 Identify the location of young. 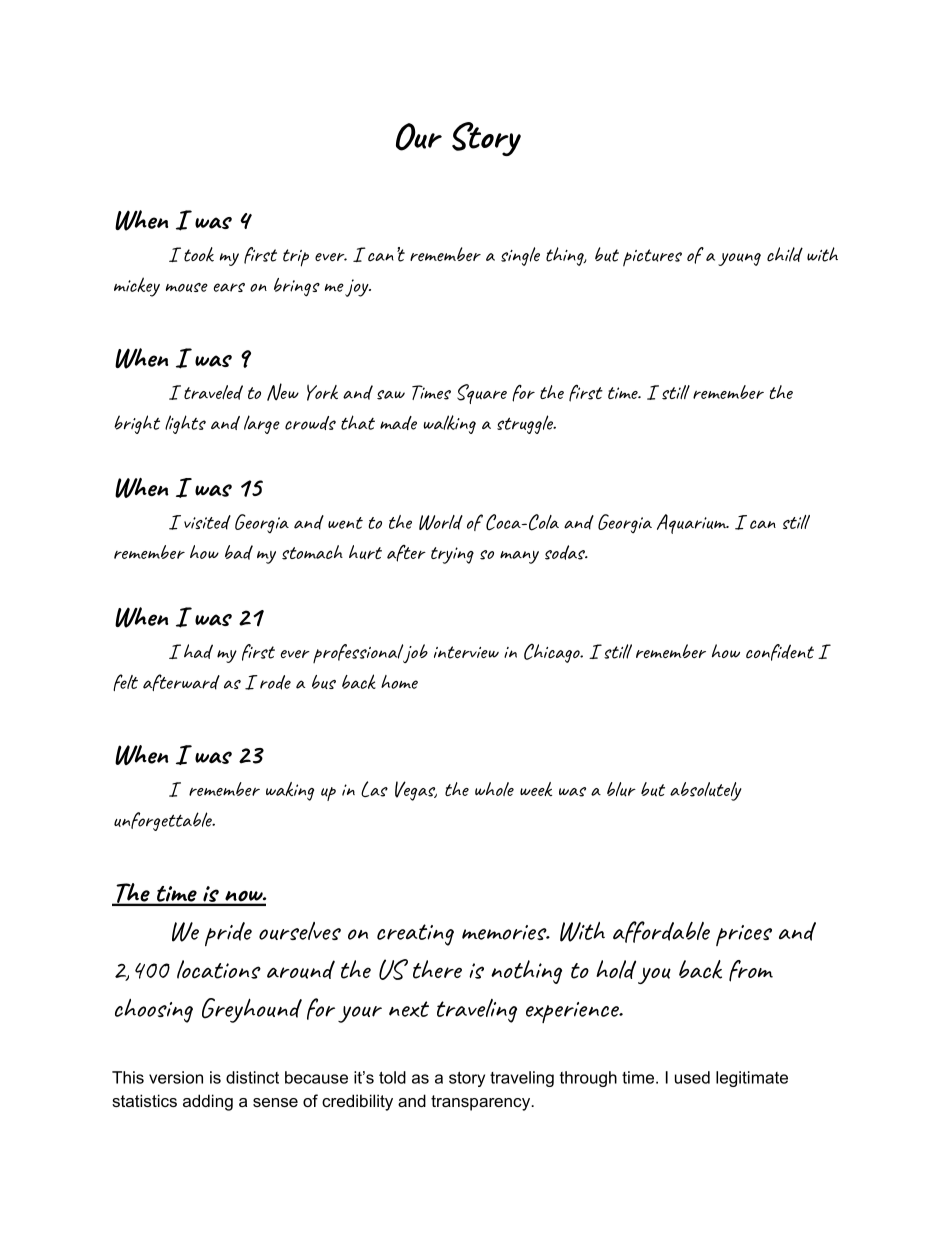
(739, 259).
